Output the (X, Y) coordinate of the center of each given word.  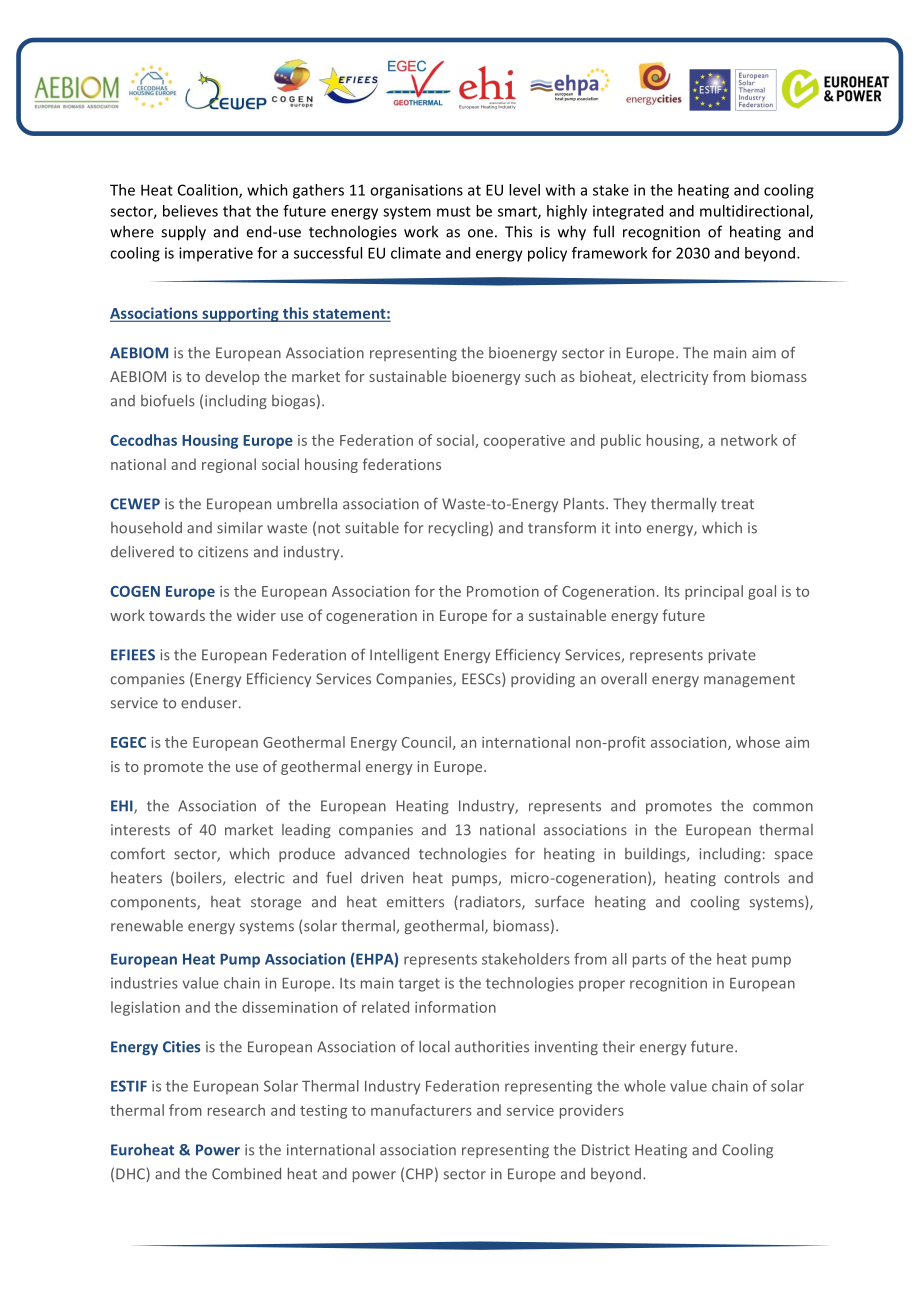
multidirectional (755, 212)
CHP (419, 1174)
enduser (210, 703)
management (749, 680)
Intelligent (404, 655)
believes (190, 211)
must (454, 211)
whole (645, 1086)
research (236, 1110)
